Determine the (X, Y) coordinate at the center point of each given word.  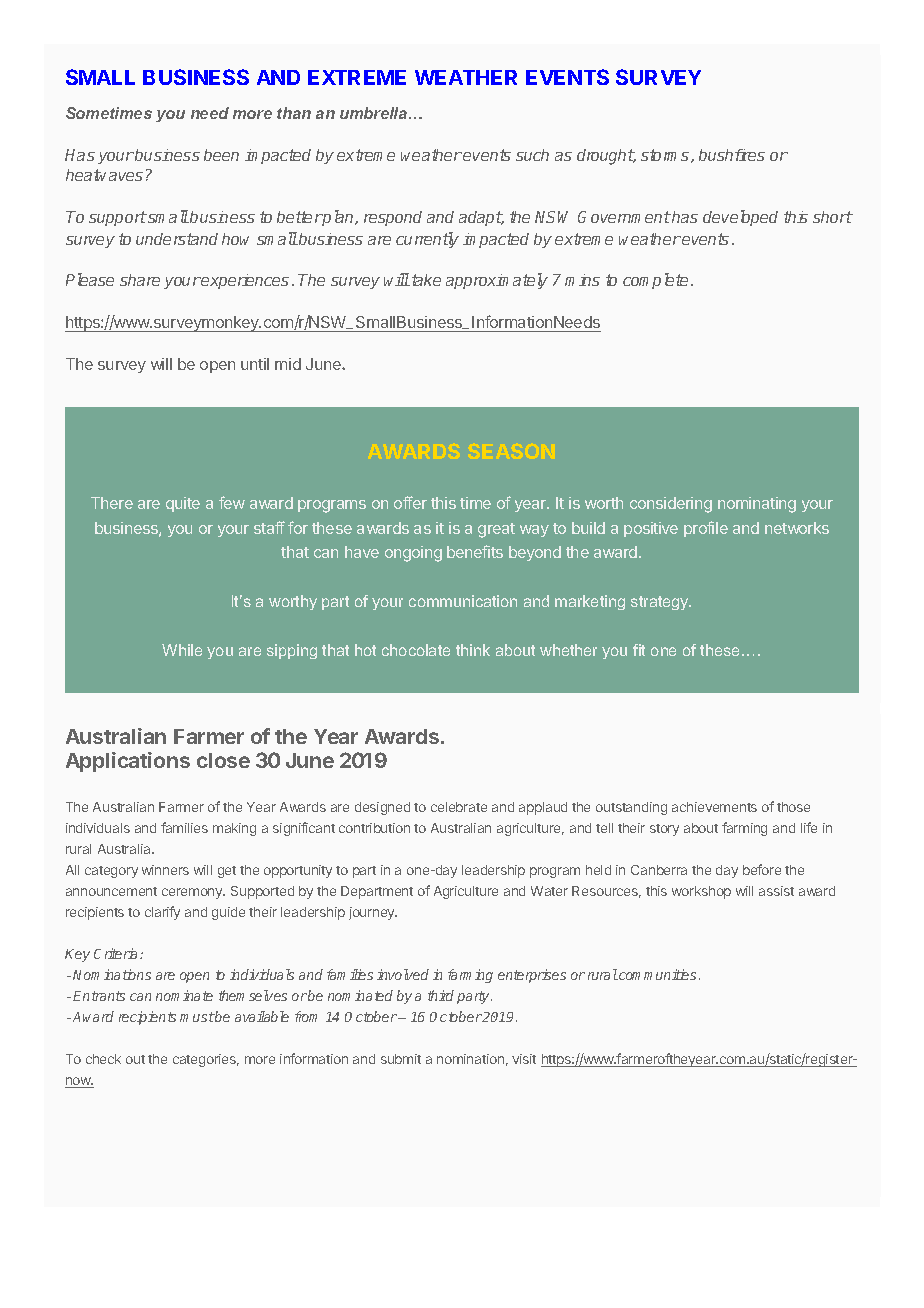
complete (655, 281)
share (140, 280)
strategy (661, 603)
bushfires (732, 155)
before (762, 869)
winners (165, 870)
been (221, 155)
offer (410, 502)
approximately (497, 281)
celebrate (459, 807)
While (182, 650)
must (197, 1017)
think (473, 650)
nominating (757, 505)
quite (183, 504)
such (532, 155)
